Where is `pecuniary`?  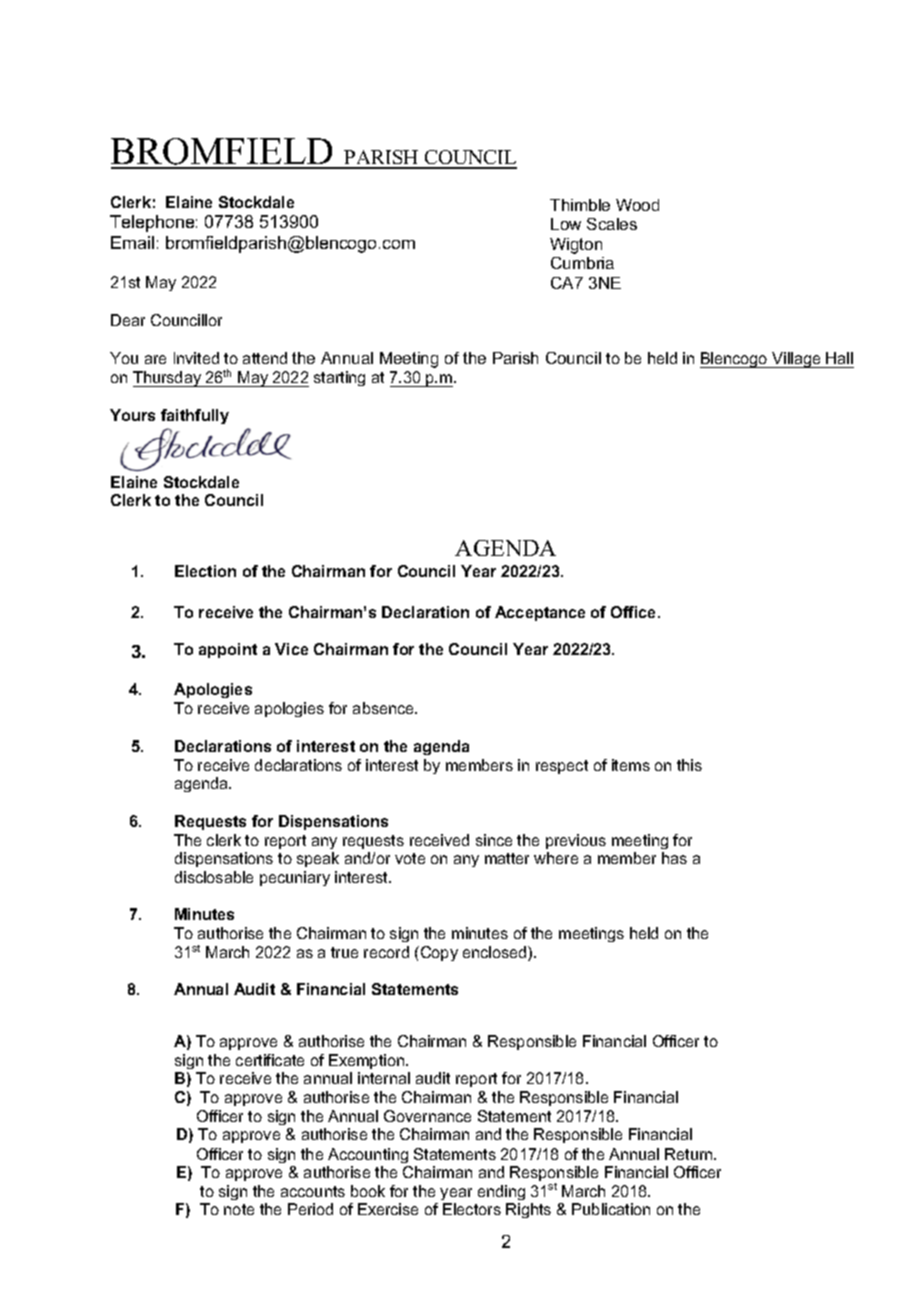 pecuniary is located at coordinates (295, 878).
